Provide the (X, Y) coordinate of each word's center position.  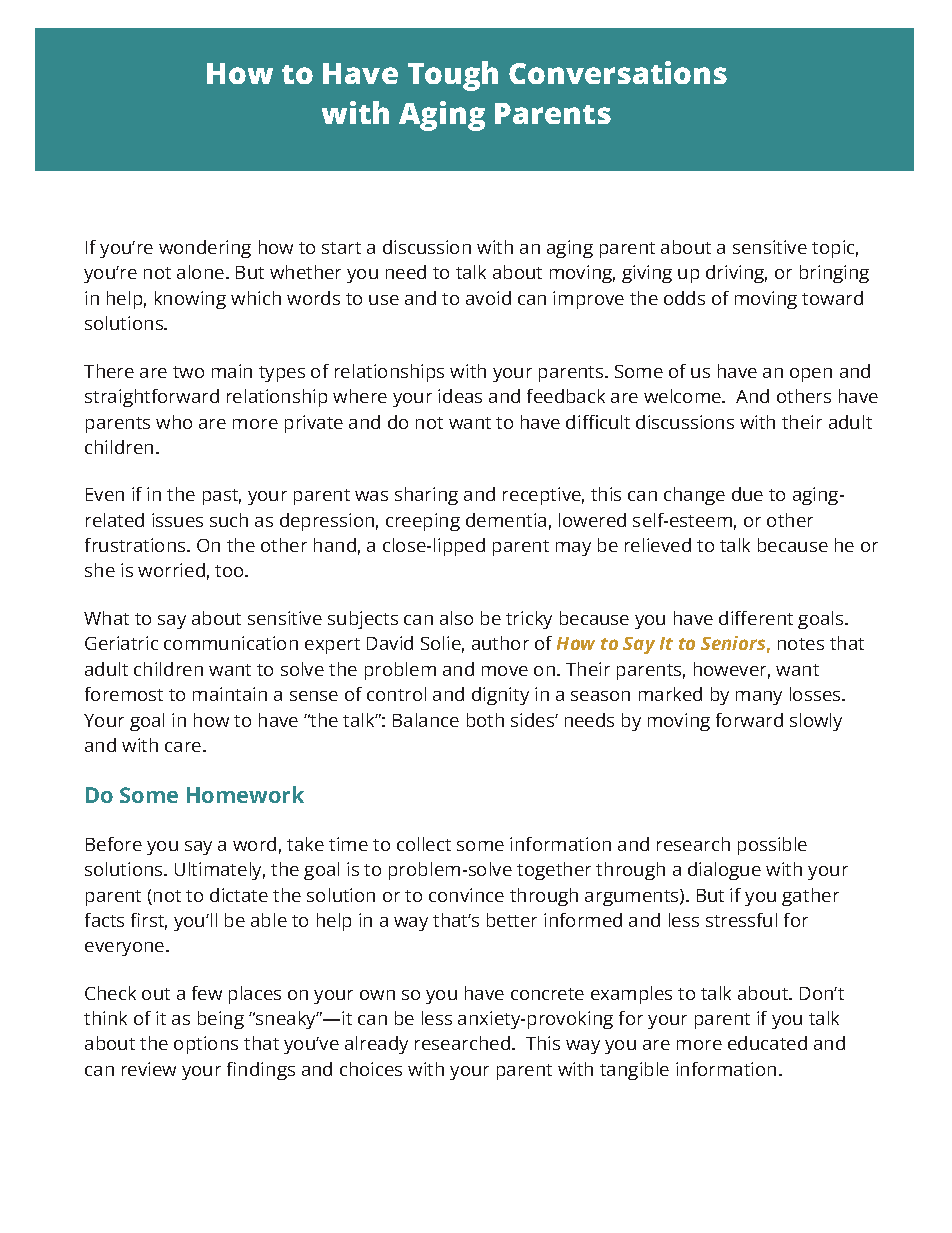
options (206, 1045)
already (376, 1045)
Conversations (618, 72)
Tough (453, 76)
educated (767, 1043)
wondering (205, 249)
